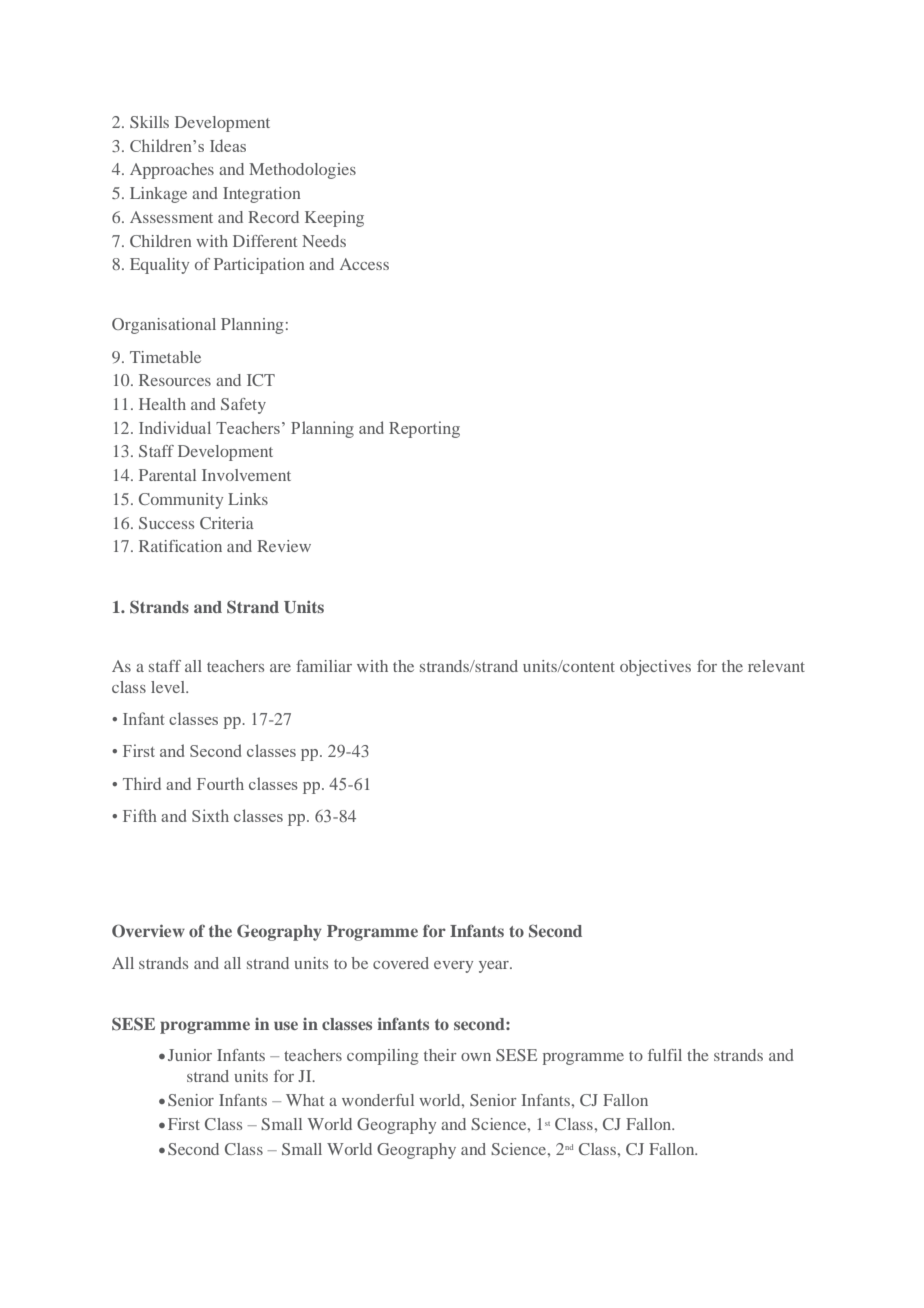 This screenshot has width=924, height=1308. Describe the element at coordinates (228, 145) in the screenshot. I see `Ideas` at that location.
